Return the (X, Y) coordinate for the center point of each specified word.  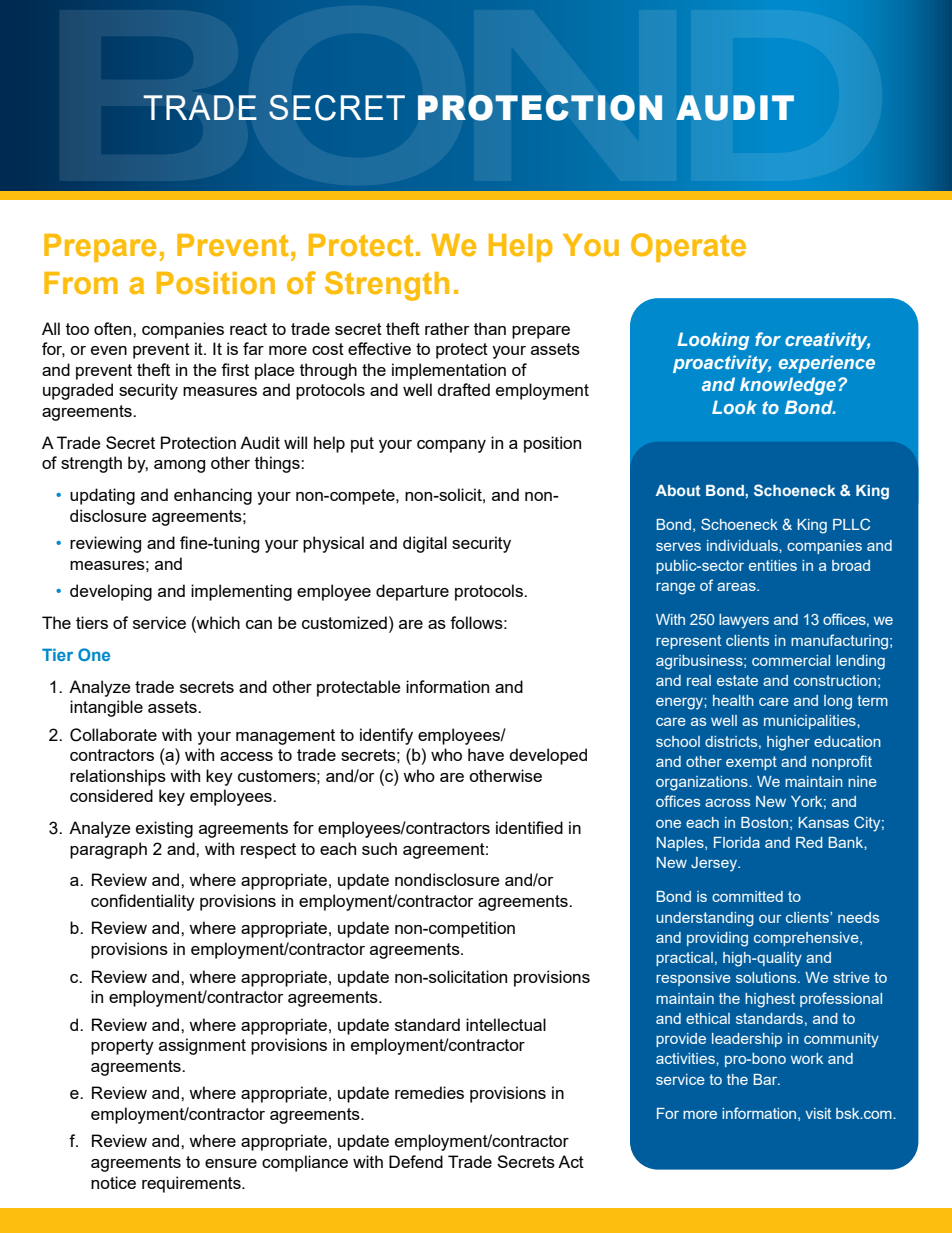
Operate (688, 247)
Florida (737, 842)
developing (111, 592)
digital (425, 544)
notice (113, 1182)
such (379, 848)
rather (447, 328)
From (81, 283)
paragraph (108, 850)
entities (773, 565)
